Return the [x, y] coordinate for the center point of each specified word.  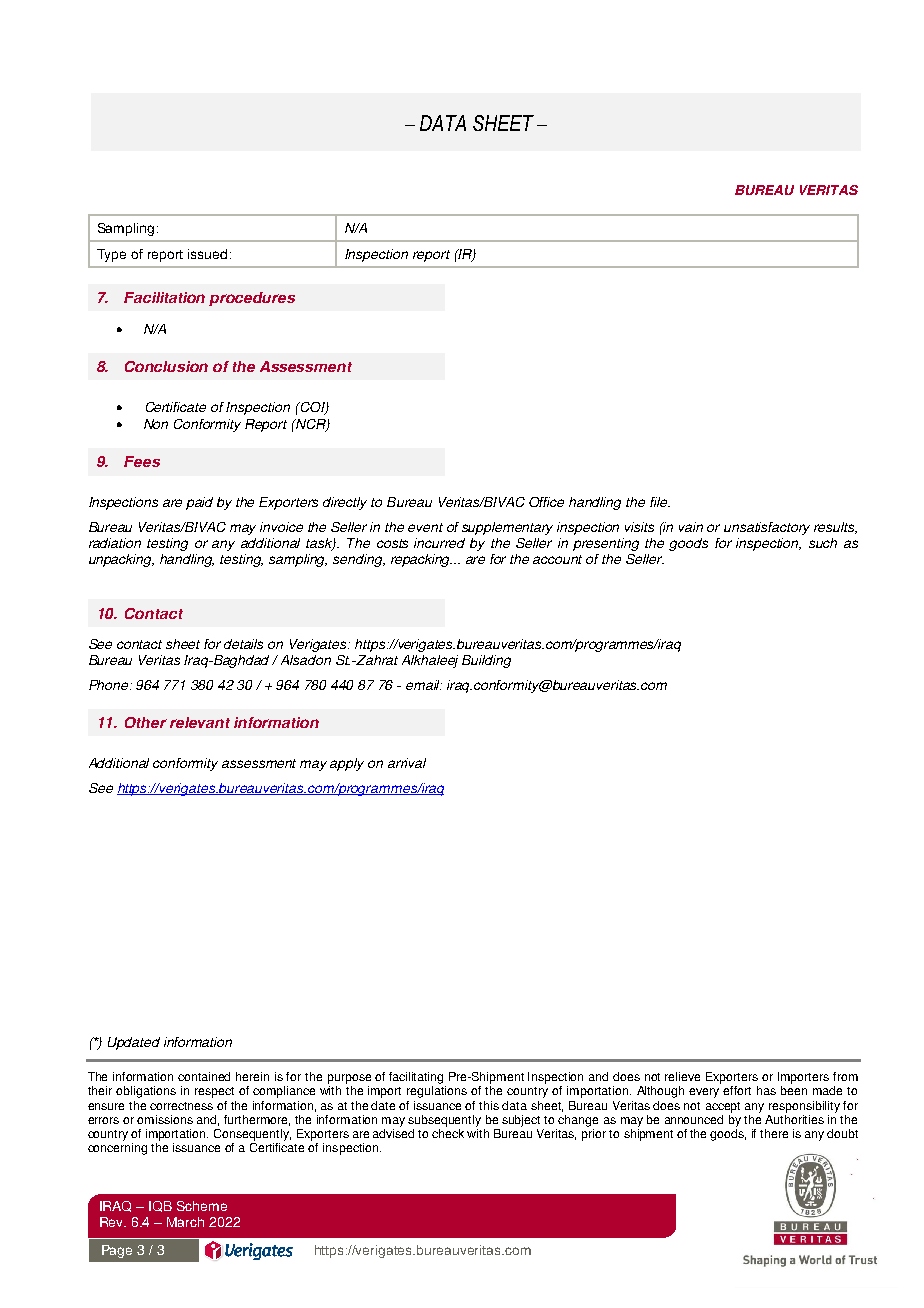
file [660, 502]
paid [199, 503]
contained [204, 1076]
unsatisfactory [767, 528]
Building [486, 661]
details [243, 644]
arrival [407, 763]
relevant [200, 722]
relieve [682, 1076]
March [185, 1222]
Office [546, 502]
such [823, 543]
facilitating [416, 1078]
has [766, 1090]
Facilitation [164, 297]
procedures [252, 299]
